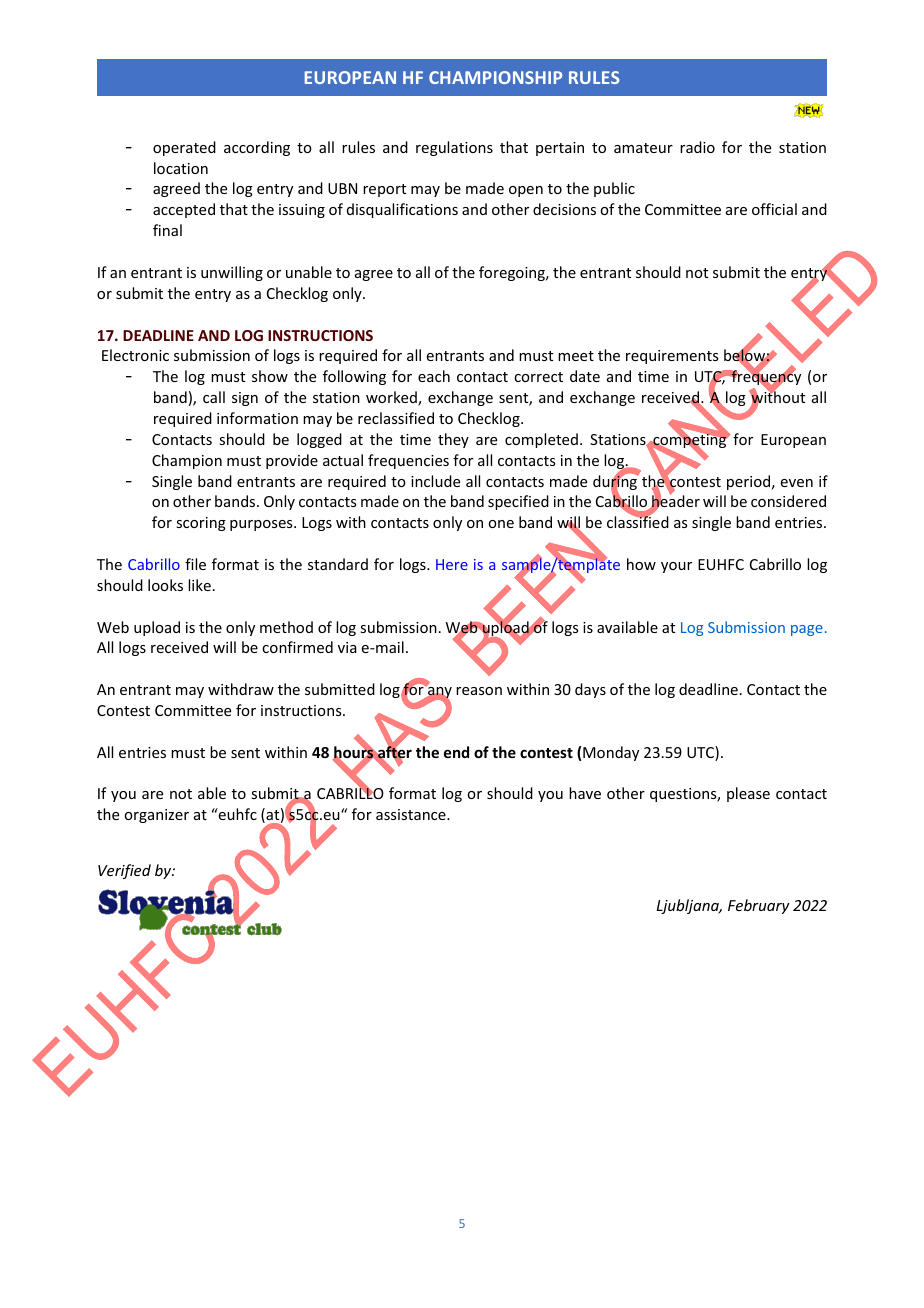  Describe the element at coordinates (201, 524) in the page. I see `scoring` at that location.
